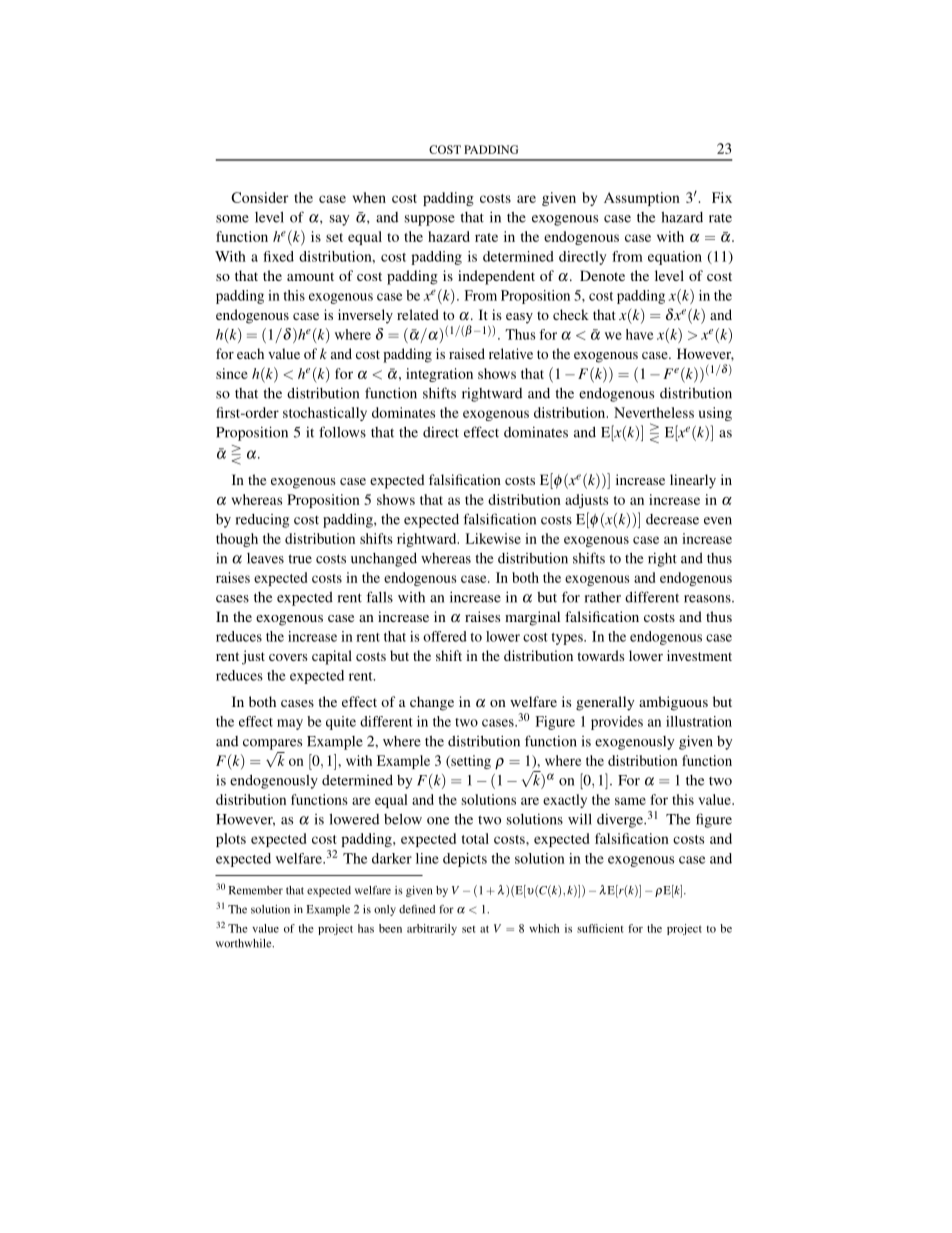 This page has width=952, height=1233. What do you see at coordinates (256, 890) in the page?
I see `Remember` at bounding box center [256, 890].
